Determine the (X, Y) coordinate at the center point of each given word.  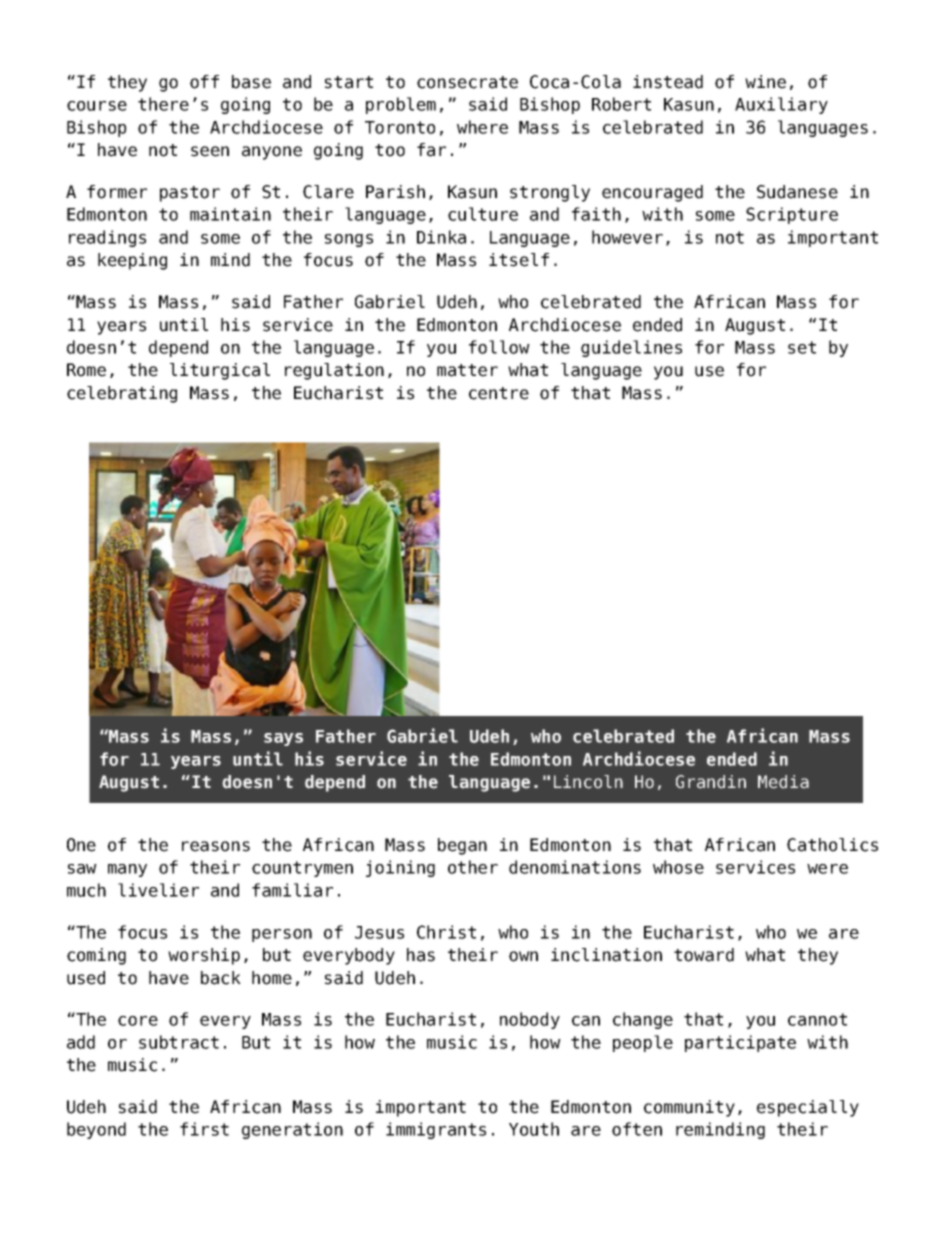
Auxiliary (781, 105)
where (482, 127)
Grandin (711, 782)
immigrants (436, 1130)
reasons (216, 846)
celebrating (122, 394)
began (462, 846)
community (689, 1108)
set (802, 347)
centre (499, 393)
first (204, 1129)
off (204, 82)
